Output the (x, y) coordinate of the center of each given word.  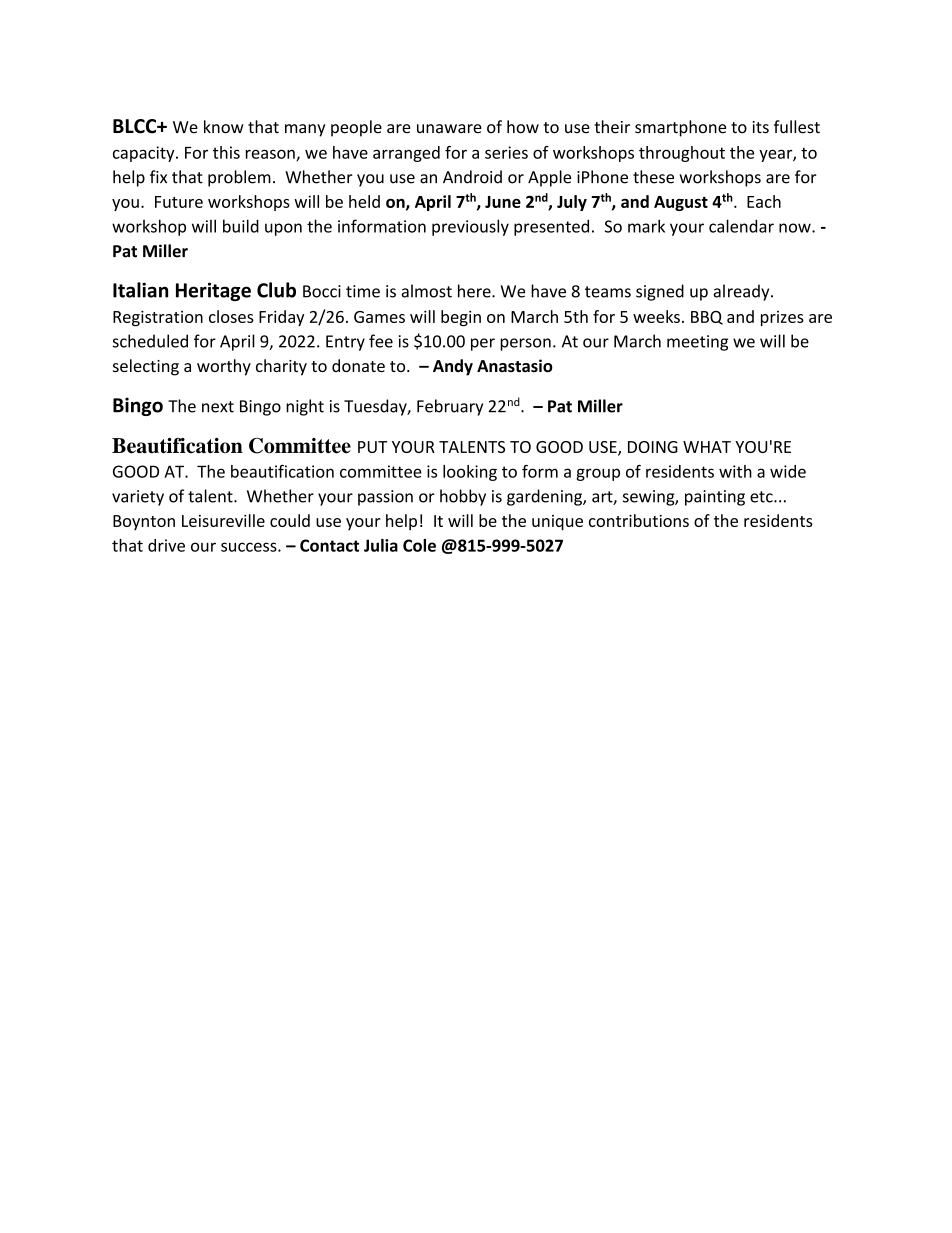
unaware (449, 129)
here (475, 291)
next (218, 407)
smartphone (680, 128)
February (450, 407)
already (742, 292)
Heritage (213, 291)
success (250, 547)
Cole (419, 545)
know (224, 127)
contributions (639, 520)
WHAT (707, 447)
